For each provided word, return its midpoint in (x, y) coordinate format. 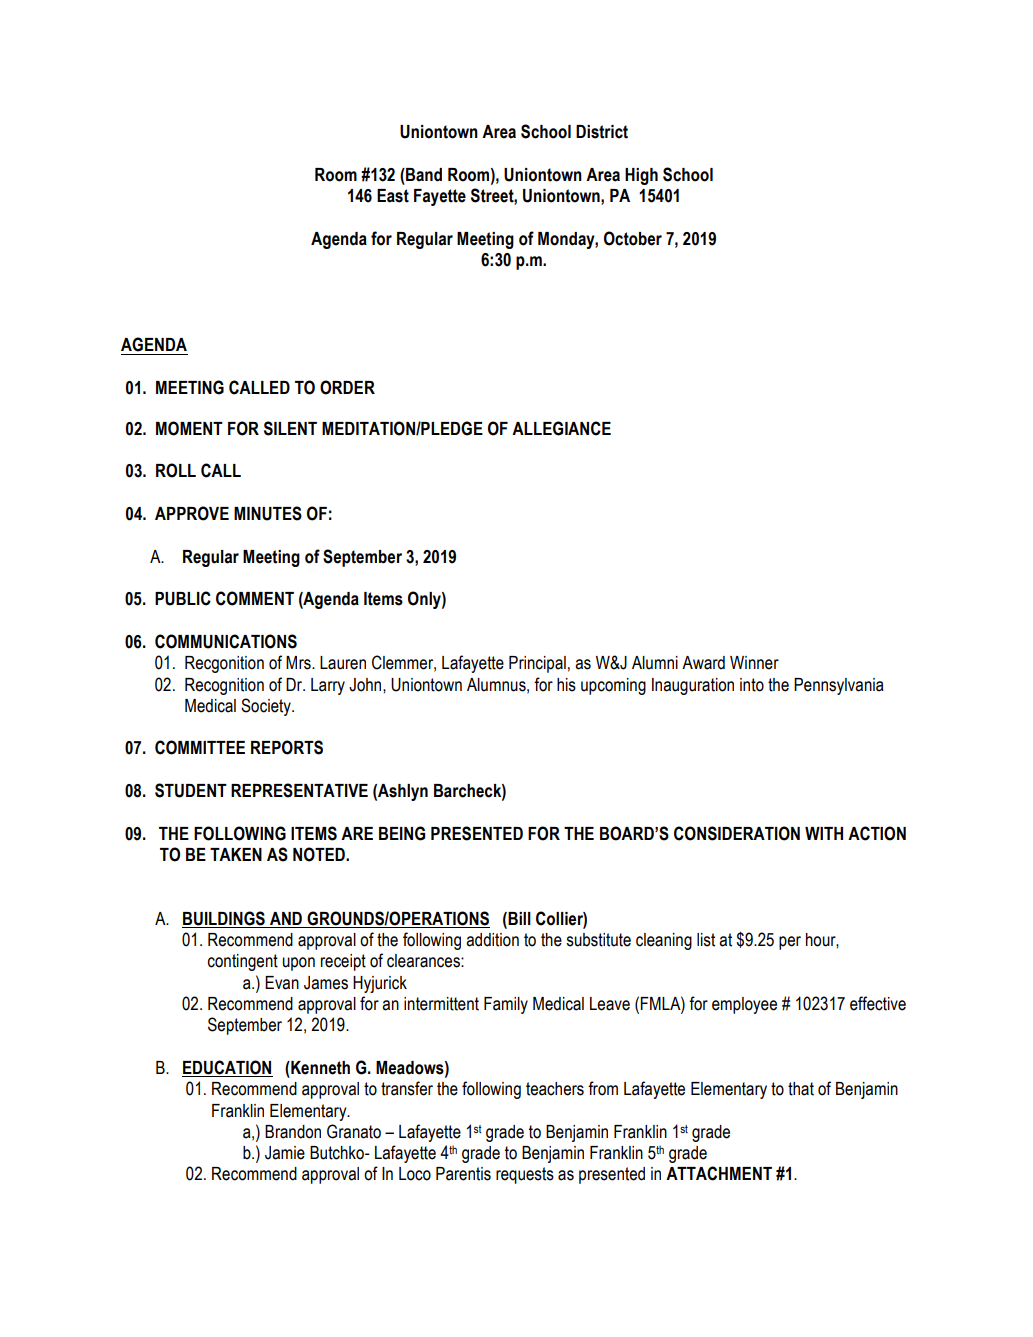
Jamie (285, 1153)
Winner (754, 663)
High (641, 176)
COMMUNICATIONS (226, 641)
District (602, 132)
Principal (537, 664)
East (393, 196)
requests (525, 1175)
